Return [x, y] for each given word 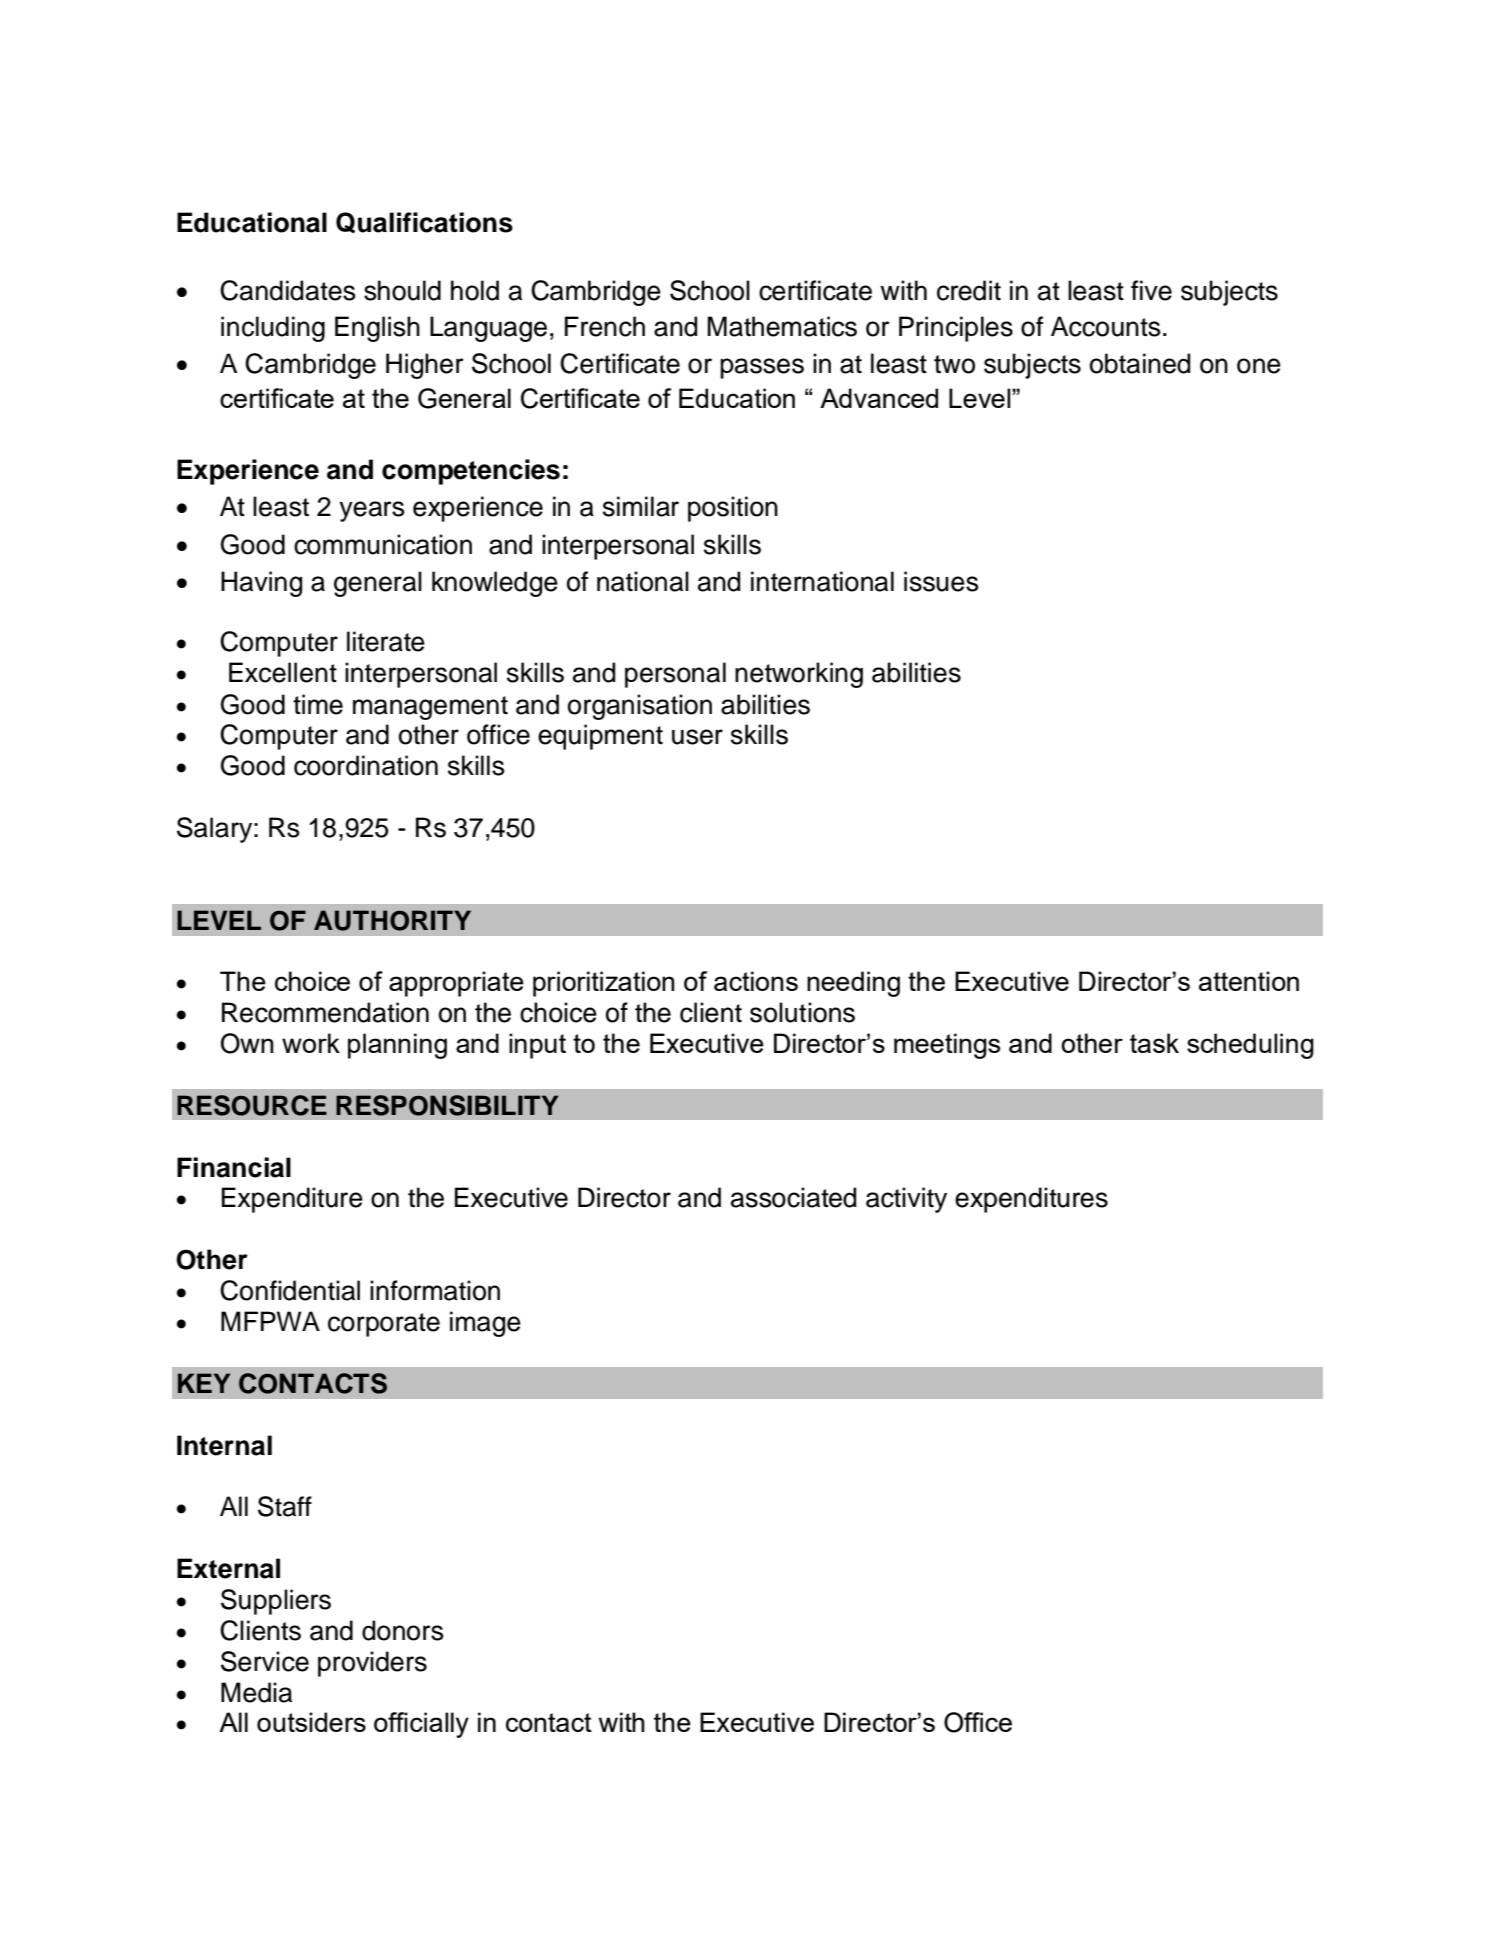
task [1154, 1043]
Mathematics [782, 326]
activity [906, 1200]
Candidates [288, 290]
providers [372, 1664]
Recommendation [325, 1012]
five [1151, 290]
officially [421, 1725]
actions [756, 981]
